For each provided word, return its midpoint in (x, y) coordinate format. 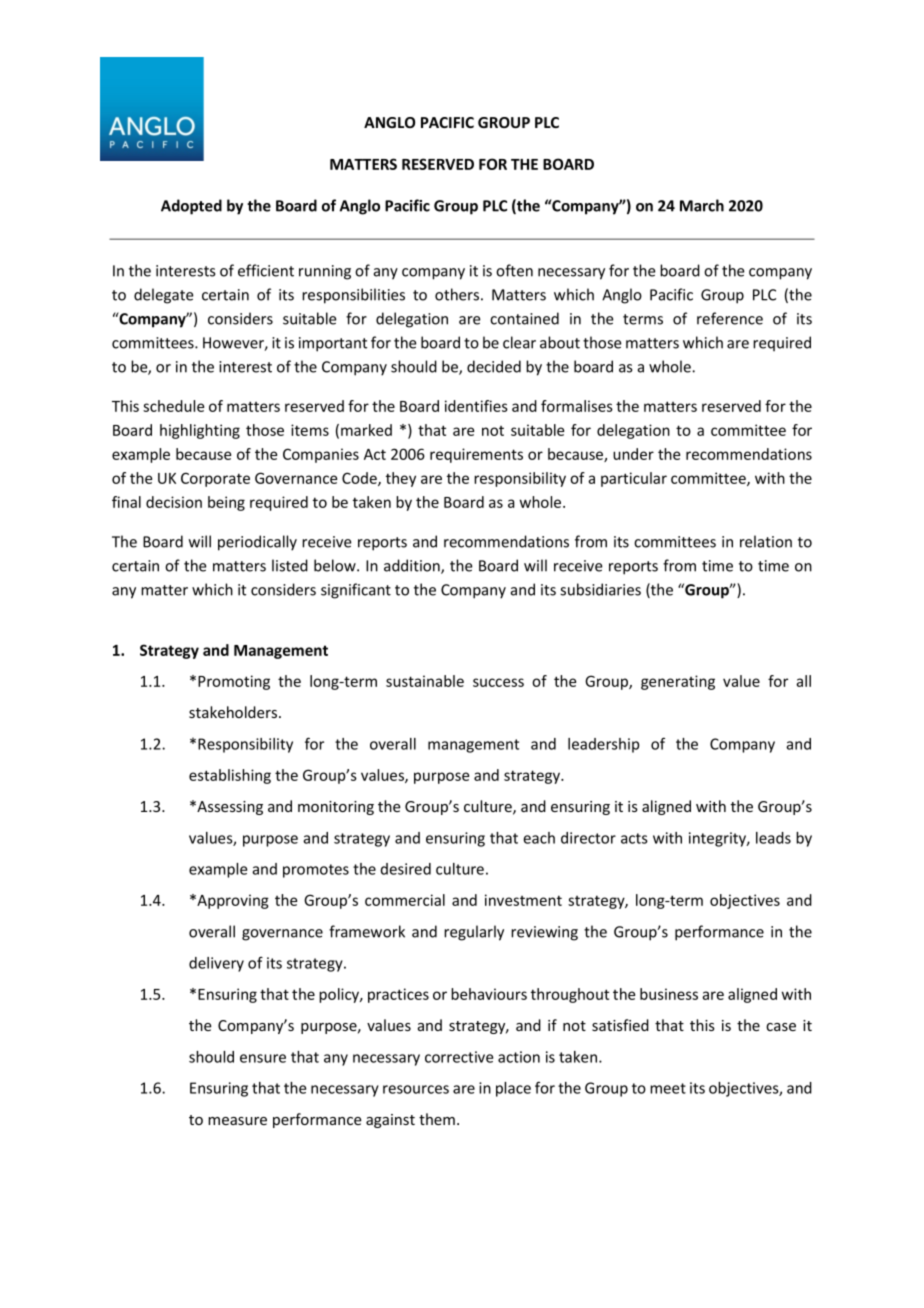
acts (634, 838)
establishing (230, 776)
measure (237, 1121)
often (514, 270)
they (401, 479)
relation (766, 541)
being (226, 503)
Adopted (191, 207)
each (539, 838)
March (702, 205)
